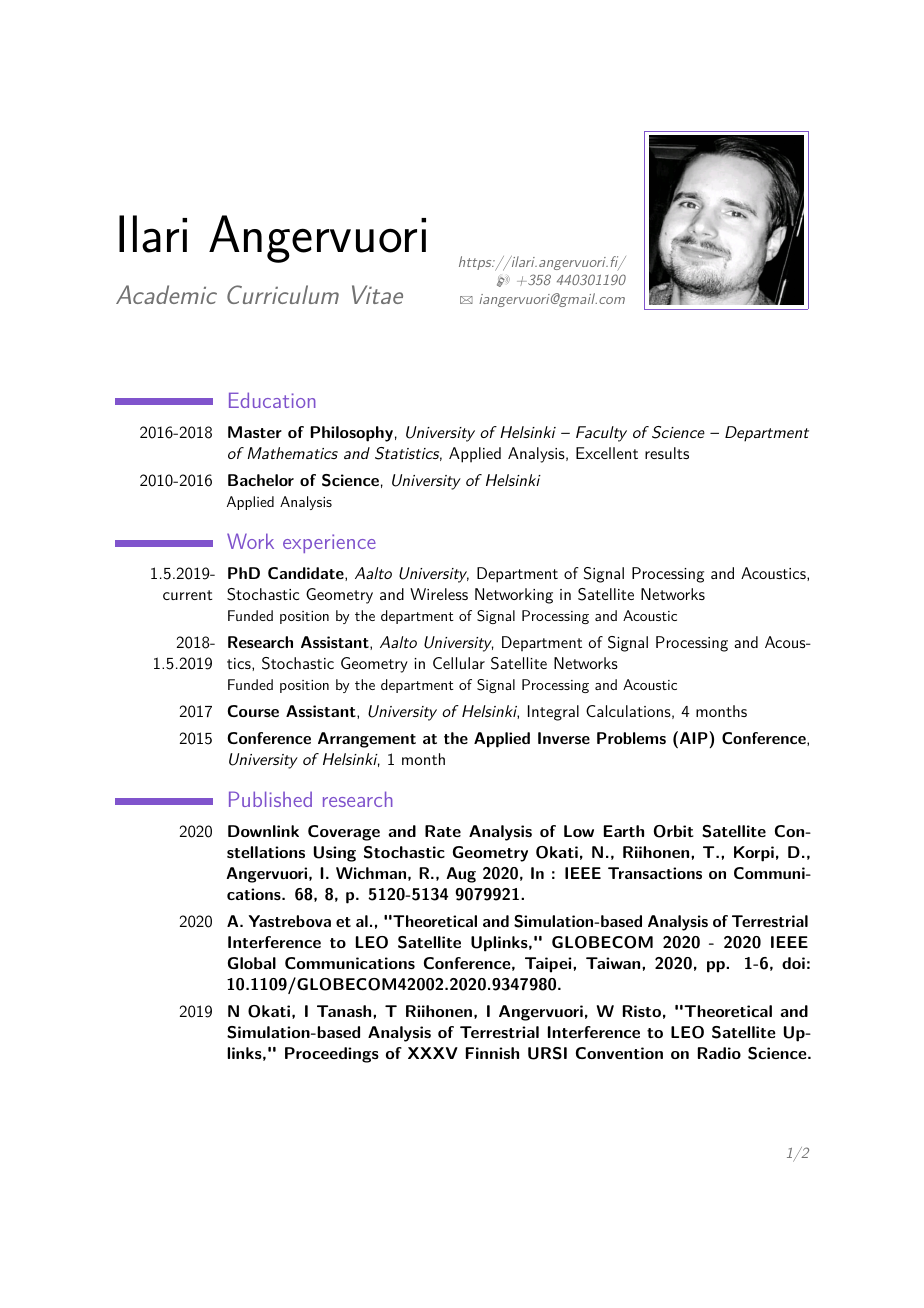 The height and width of the screenshot is (1308, 924). What do you see at coordinates (307, 574) in the screenshot?
I see `Candidate` at bounding box center [307, 574].
